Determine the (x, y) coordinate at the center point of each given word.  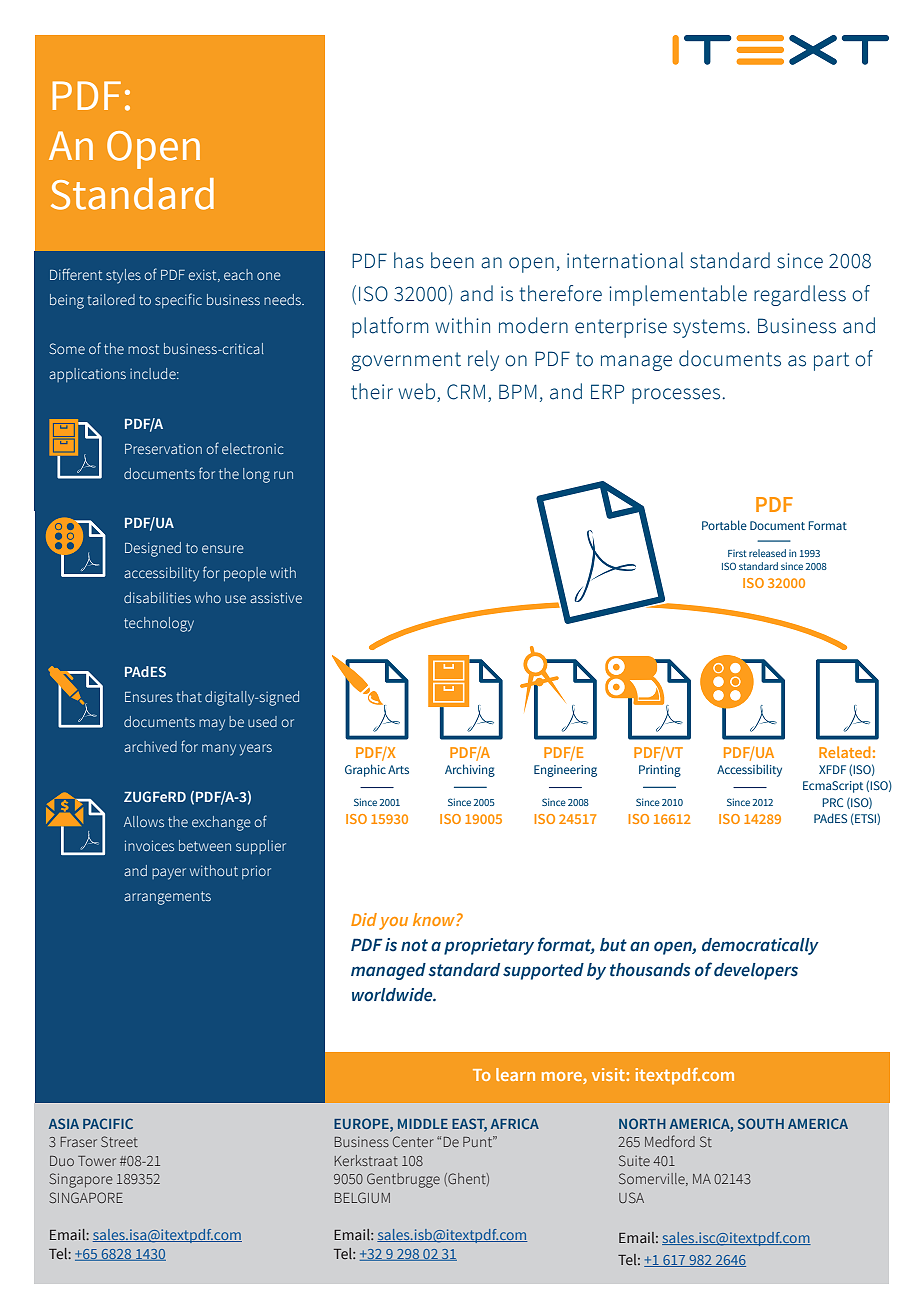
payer (169, 874)
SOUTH (761, 1123)
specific (178, 300)
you (393, 923)
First (737, 553)
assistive (276, 597)
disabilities (157, 597)
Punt (479, 1141)
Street (119, 1141)
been (452, 260)
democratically (760, 946)
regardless (800, 295)
